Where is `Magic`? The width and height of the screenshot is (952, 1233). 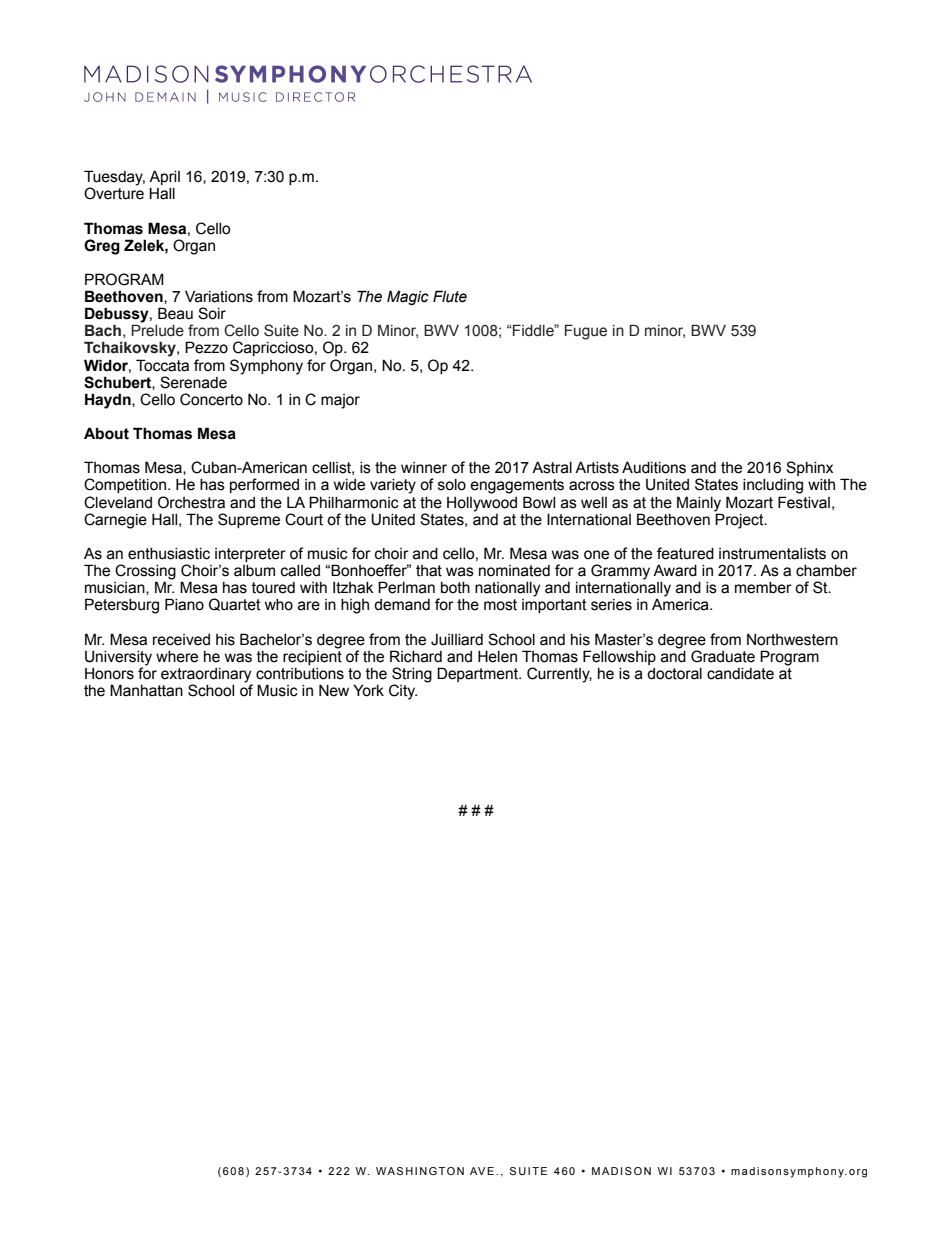 Magic is located at coordinates (408, 297).
